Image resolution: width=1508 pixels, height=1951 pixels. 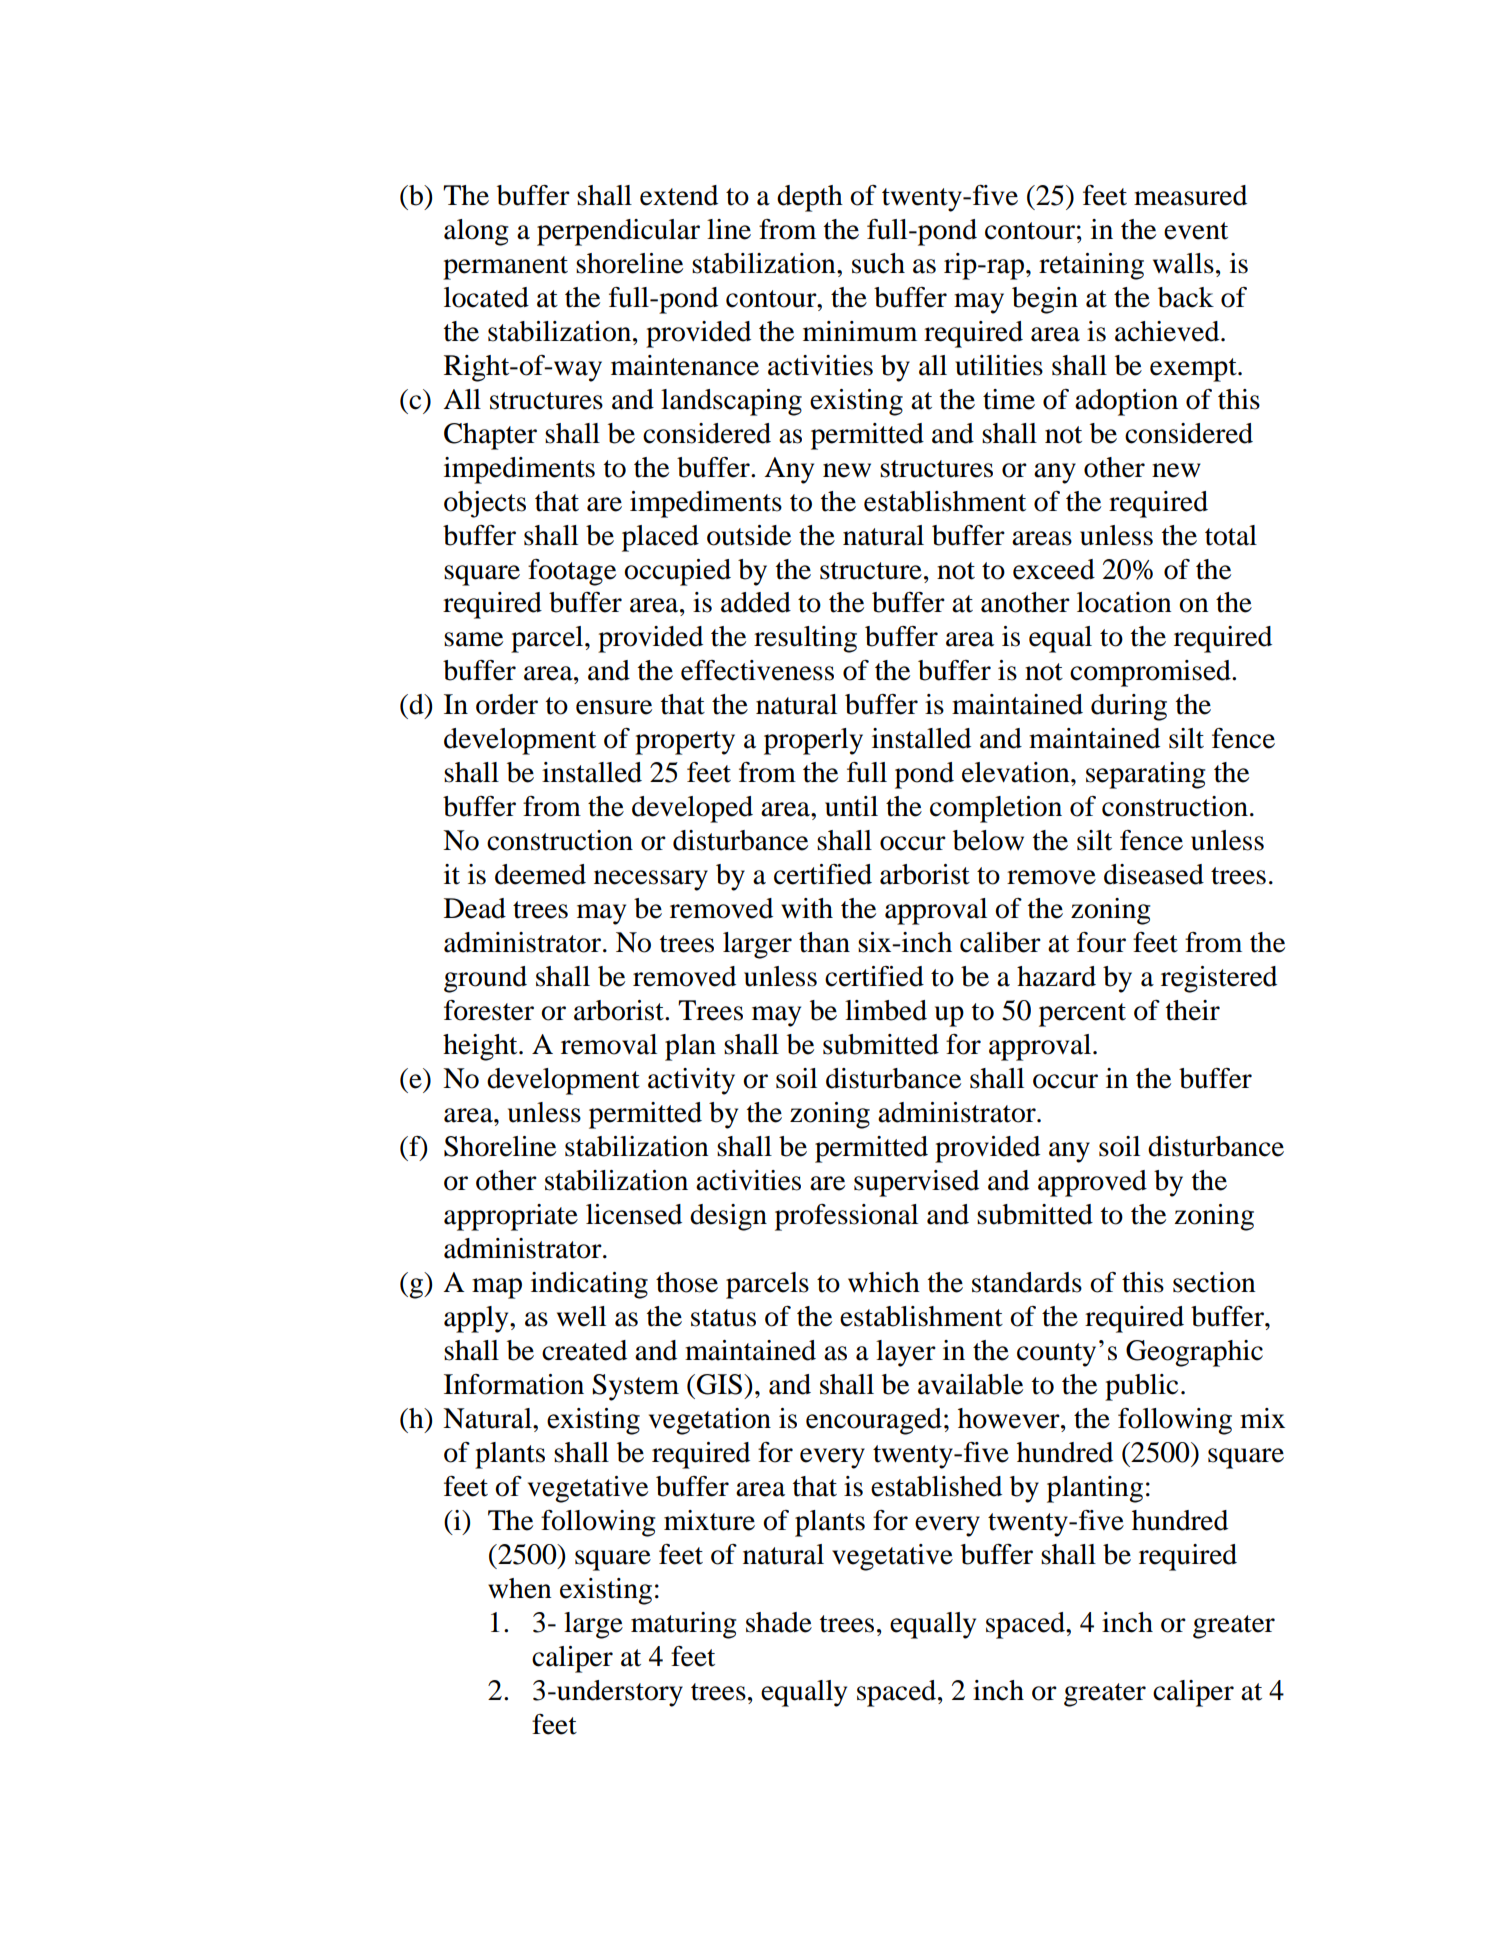 I want to click on diseased, so click(x=1154, y=874).
